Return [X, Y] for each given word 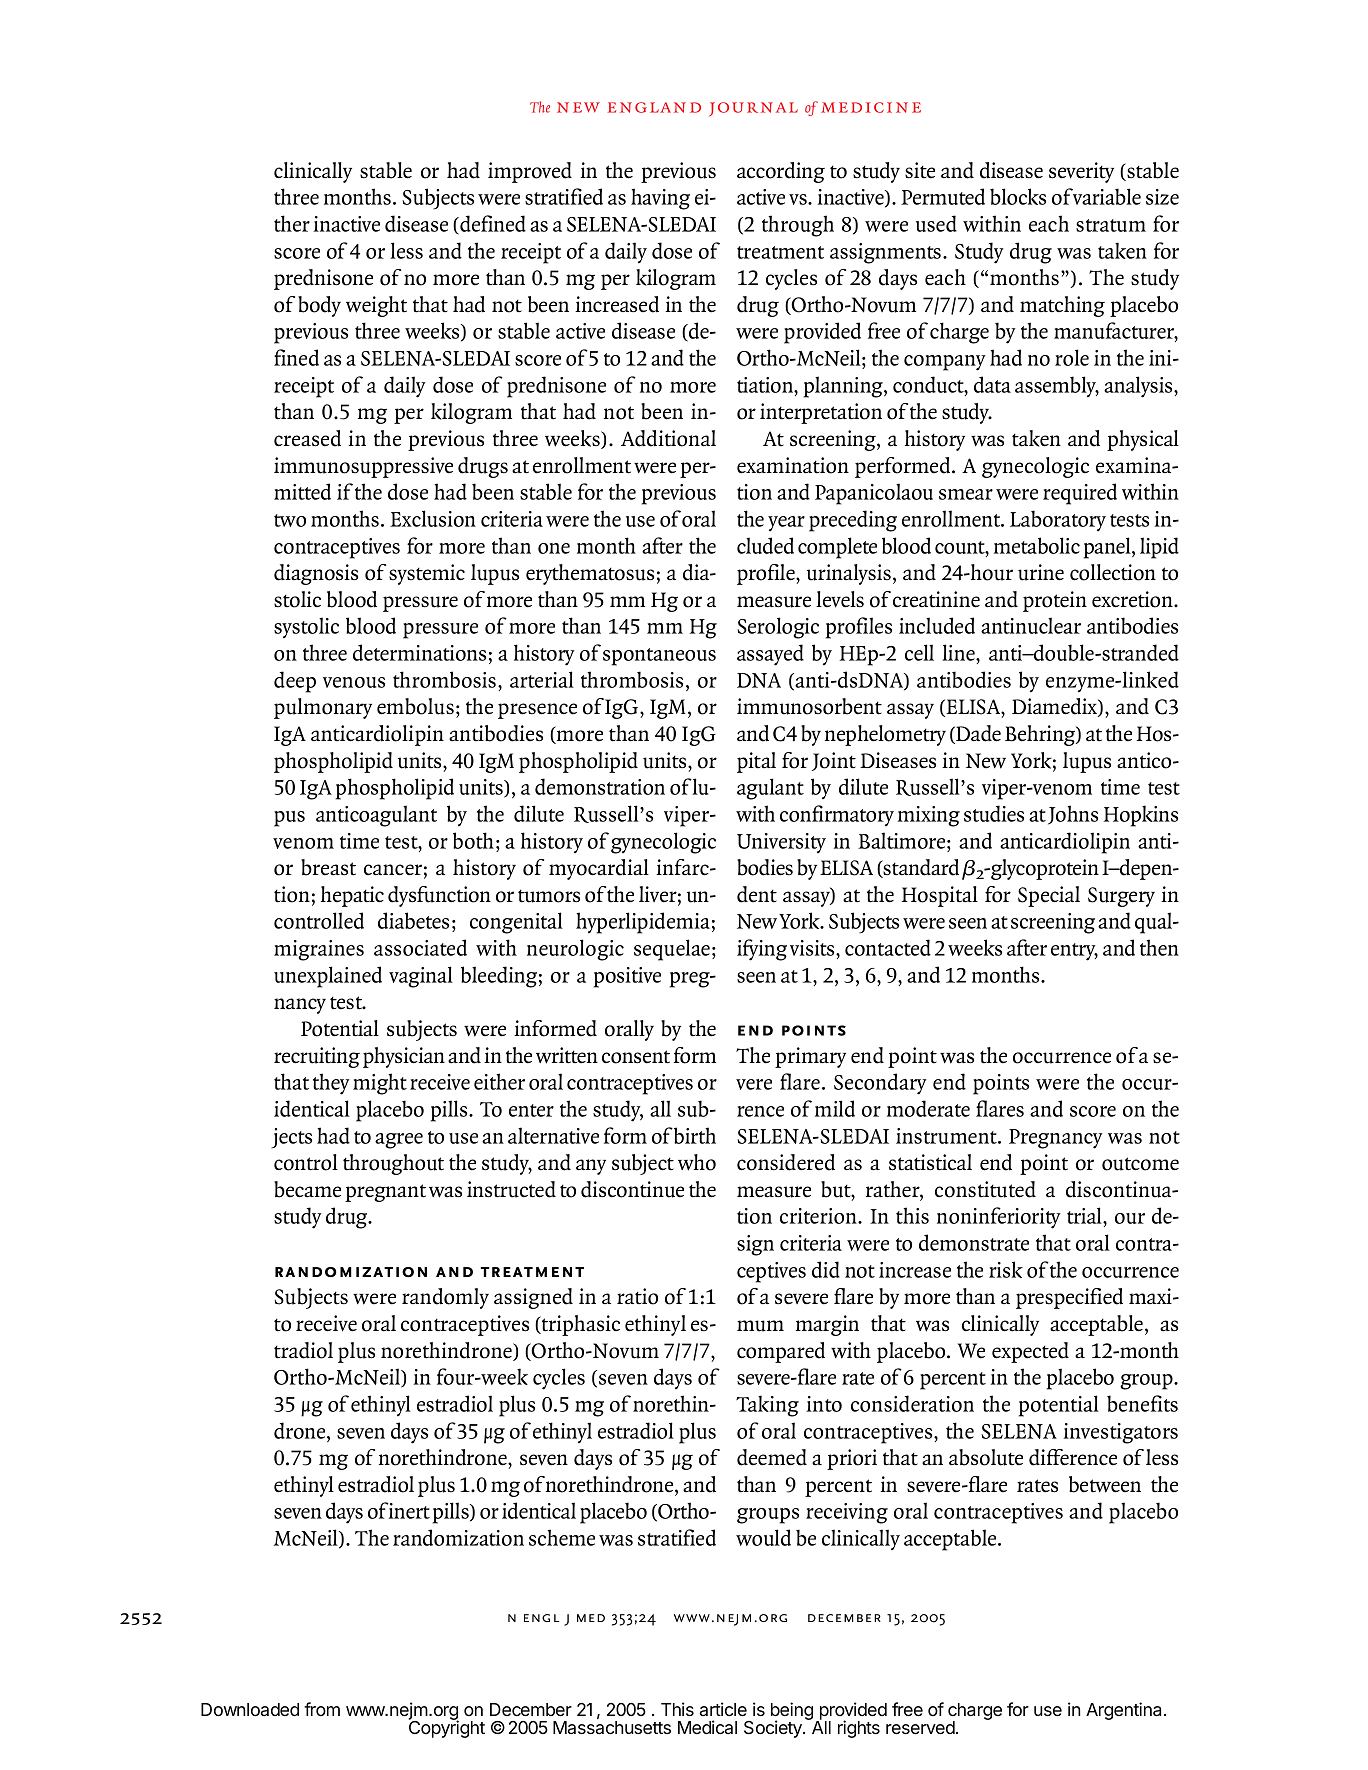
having [660, 199]
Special [1049, 896]
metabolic [1037, 545]
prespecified [1069, 1298]
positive [627, 977]
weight [376, 306]
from [322, 1709]
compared [781, 1352]
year [786, 523]
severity [1081, 172]
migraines [319, 950]
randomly [445, 1298]
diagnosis [316, 574]
